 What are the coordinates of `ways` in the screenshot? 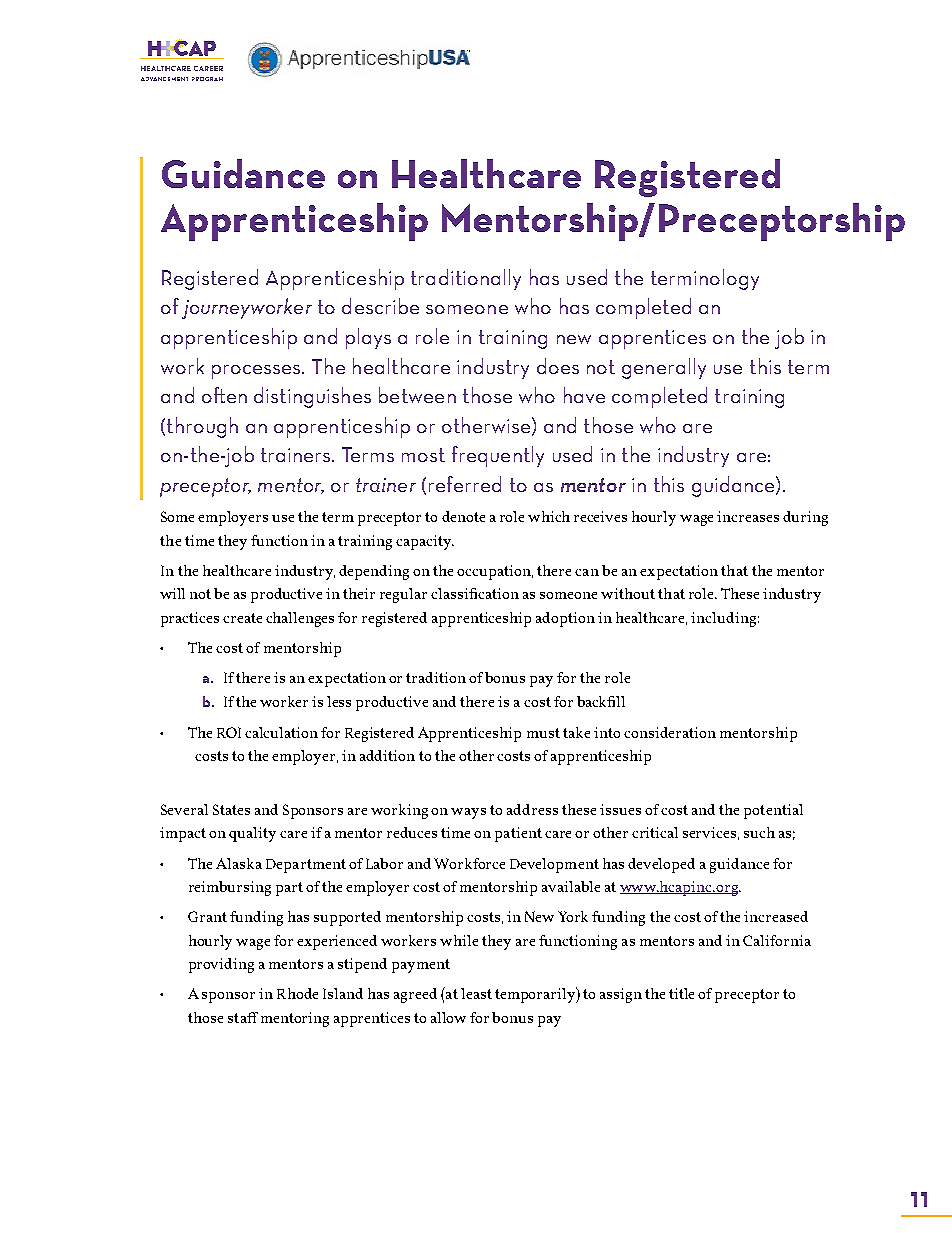 It's located at (468, 813).
